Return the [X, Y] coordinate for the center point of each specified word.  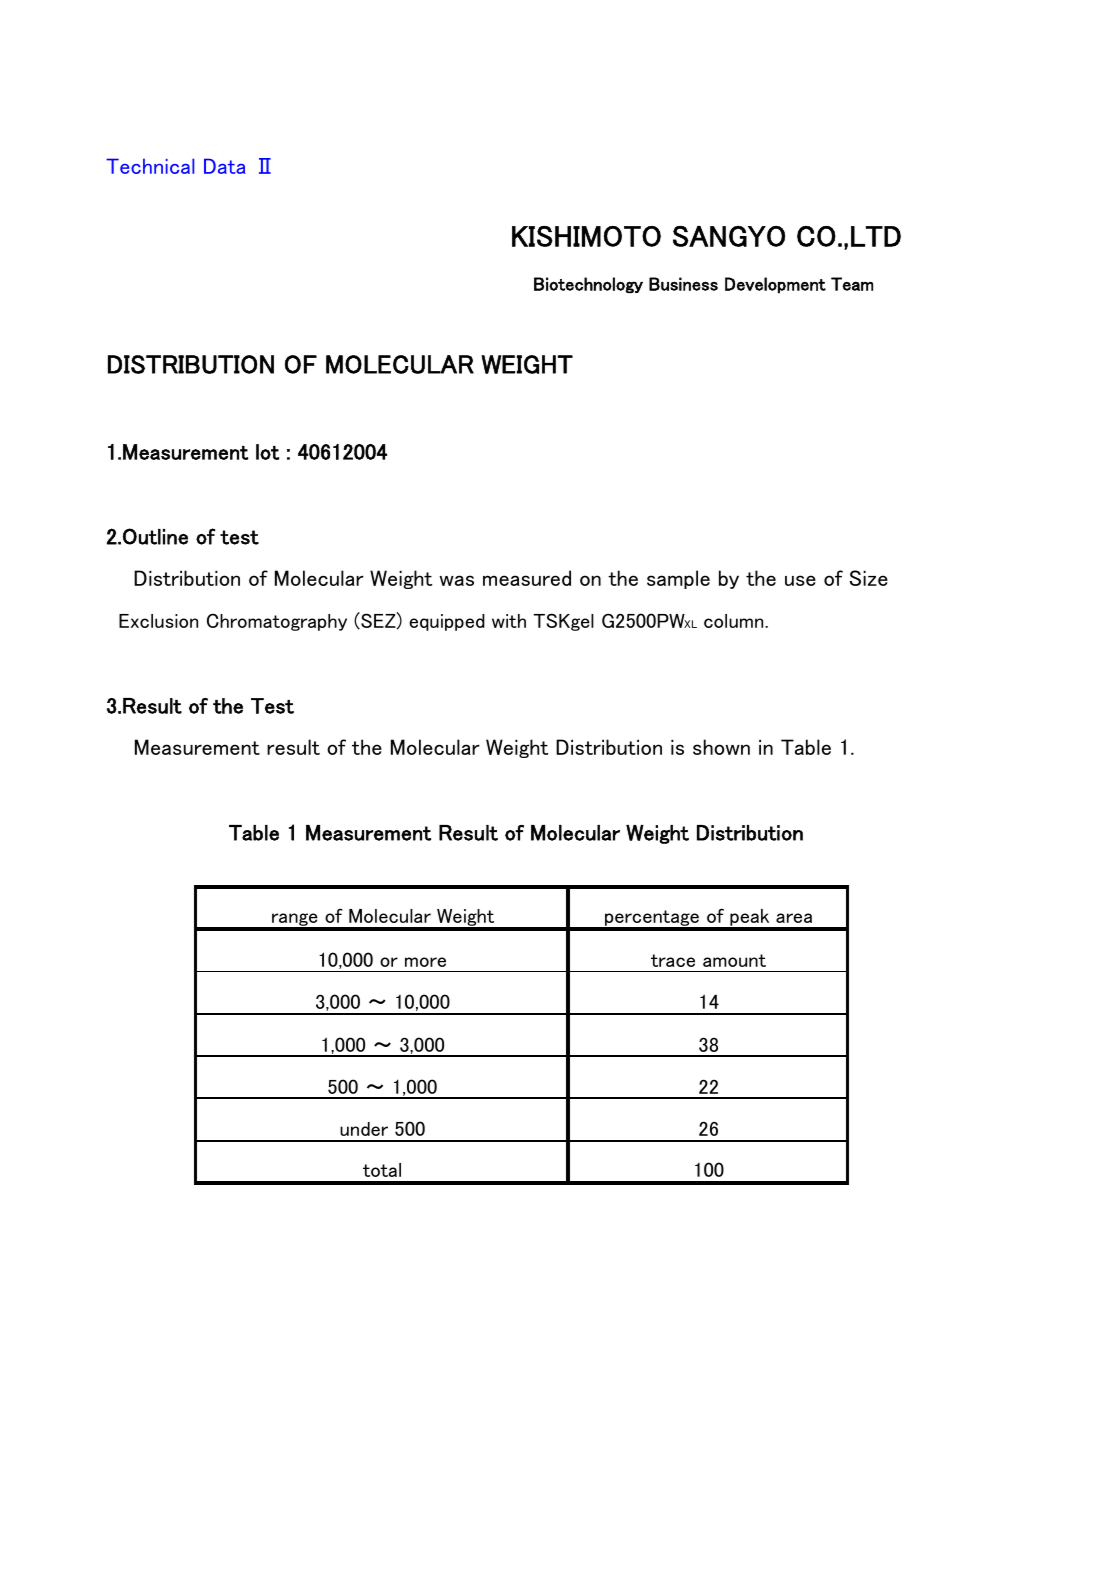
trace [673, 960]
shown [721, 747]
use [800, 580]
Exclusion [158, 621]
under [364, 1129]
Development [775, 285]
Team [852, 284]
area [794, 918]
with [509, 621]
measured [527, 578]
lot [267, 452]
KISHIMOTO [586, 236]
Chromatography [277, 622]
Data [225, 166]
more [425, 962]
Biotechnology [588, 285]
